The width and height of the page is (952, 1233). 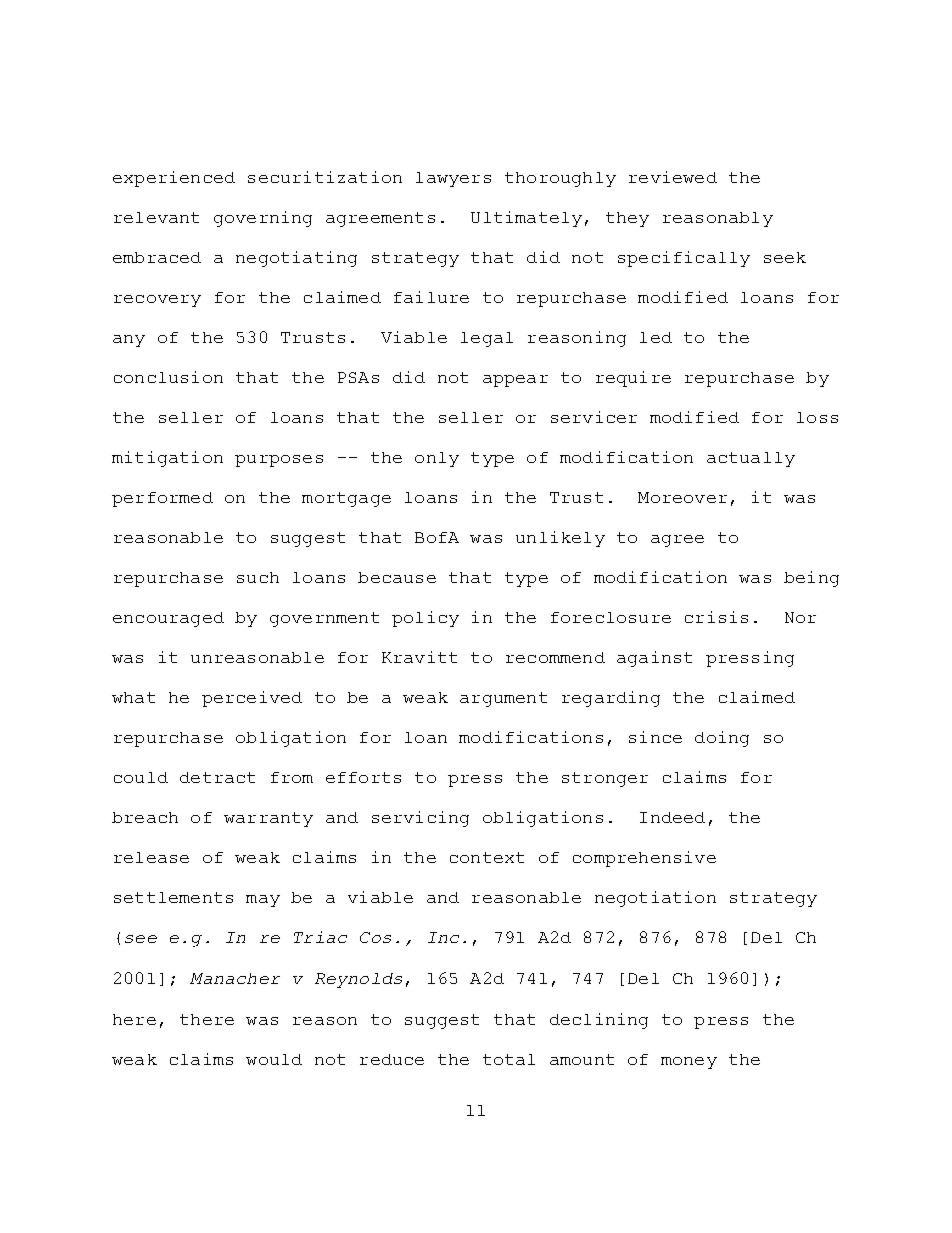 I want to click on actually, so click(x=751, y=459).
